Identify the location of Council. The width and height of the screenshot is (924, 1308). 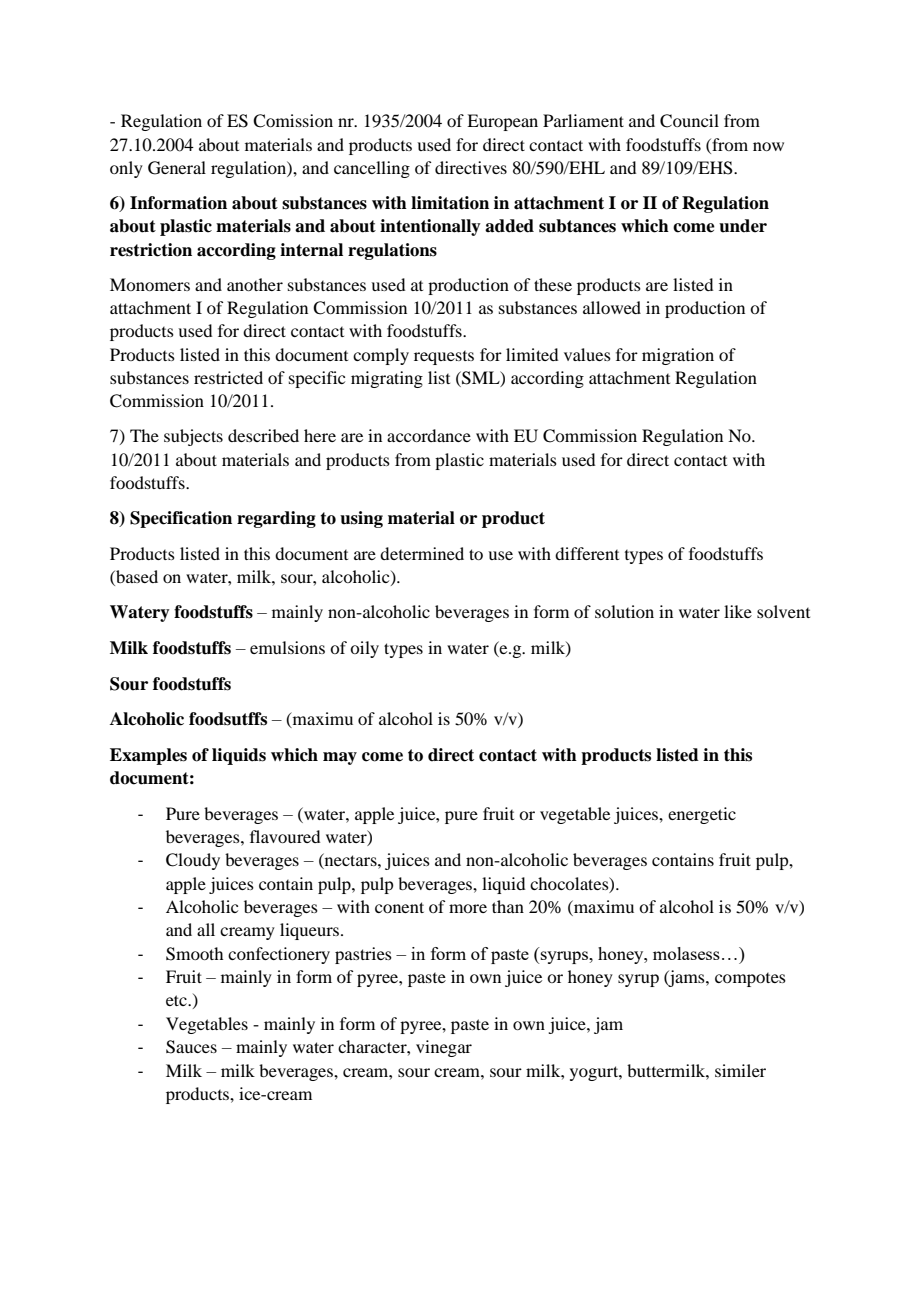
(689, 121).
